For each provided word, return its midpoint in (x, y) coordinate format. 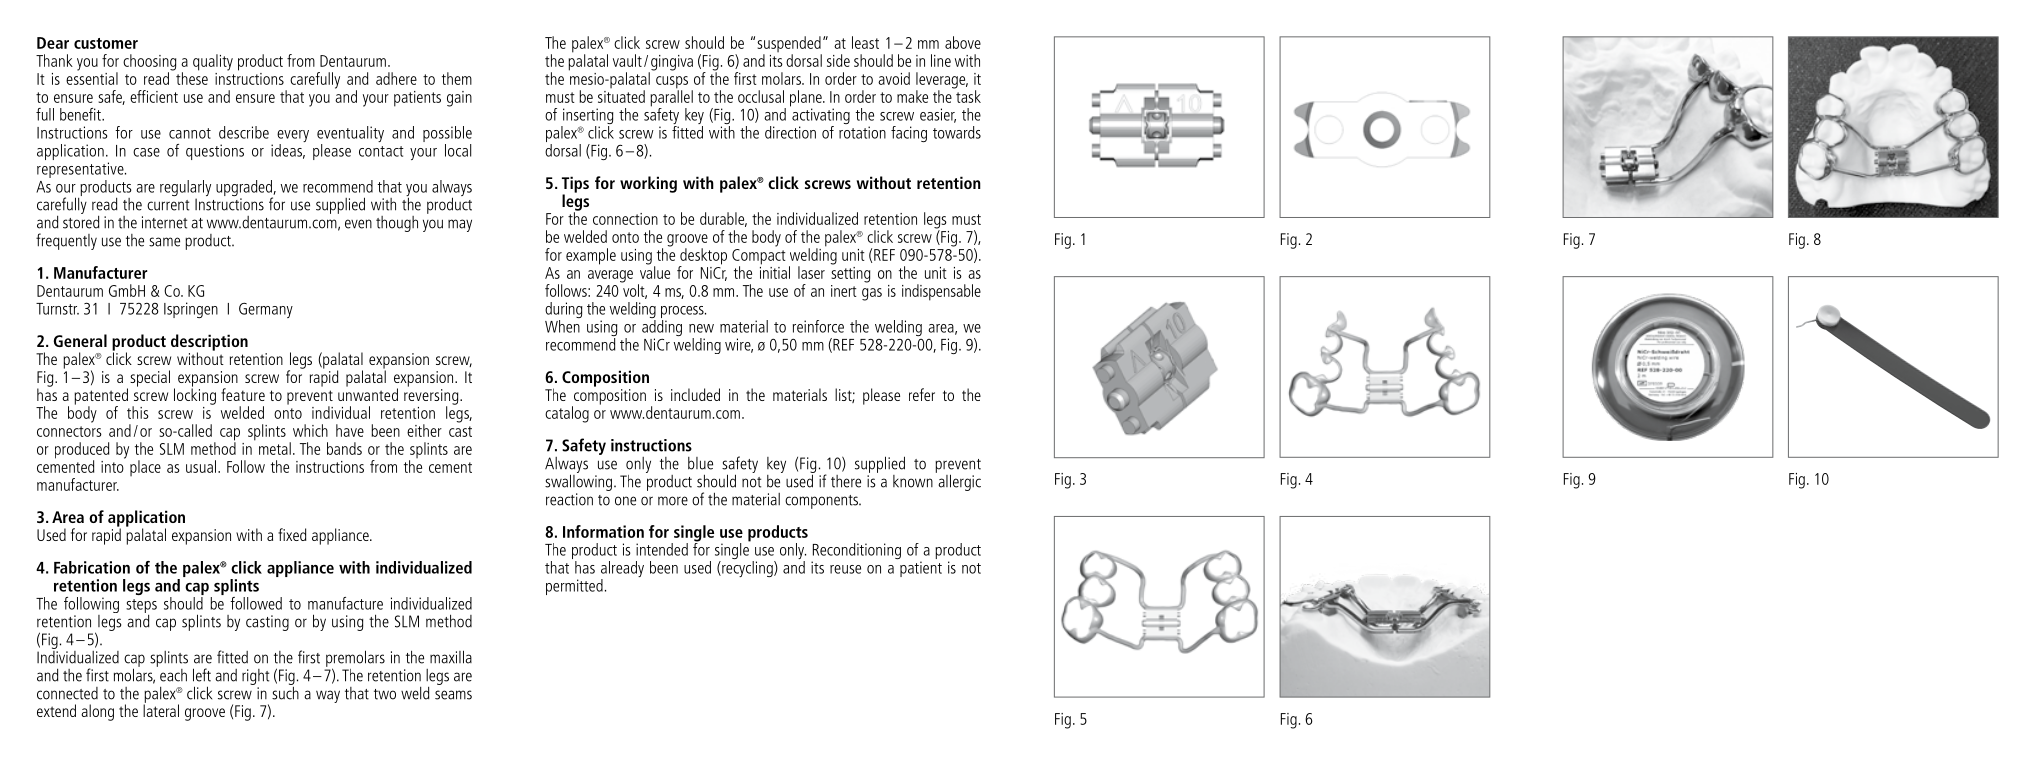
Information (603, 531)
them (457, 78)
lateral (161, 709)
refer (922, 394)
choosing (149, 63)
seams (453, 695)
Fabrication (92, 567)
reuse (845, 569)
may (460, 225)
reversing (432, 398)
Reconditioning (856, 552)
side (838, 60)
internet (164, 222)
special (150, 378)
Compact (759, 258)
